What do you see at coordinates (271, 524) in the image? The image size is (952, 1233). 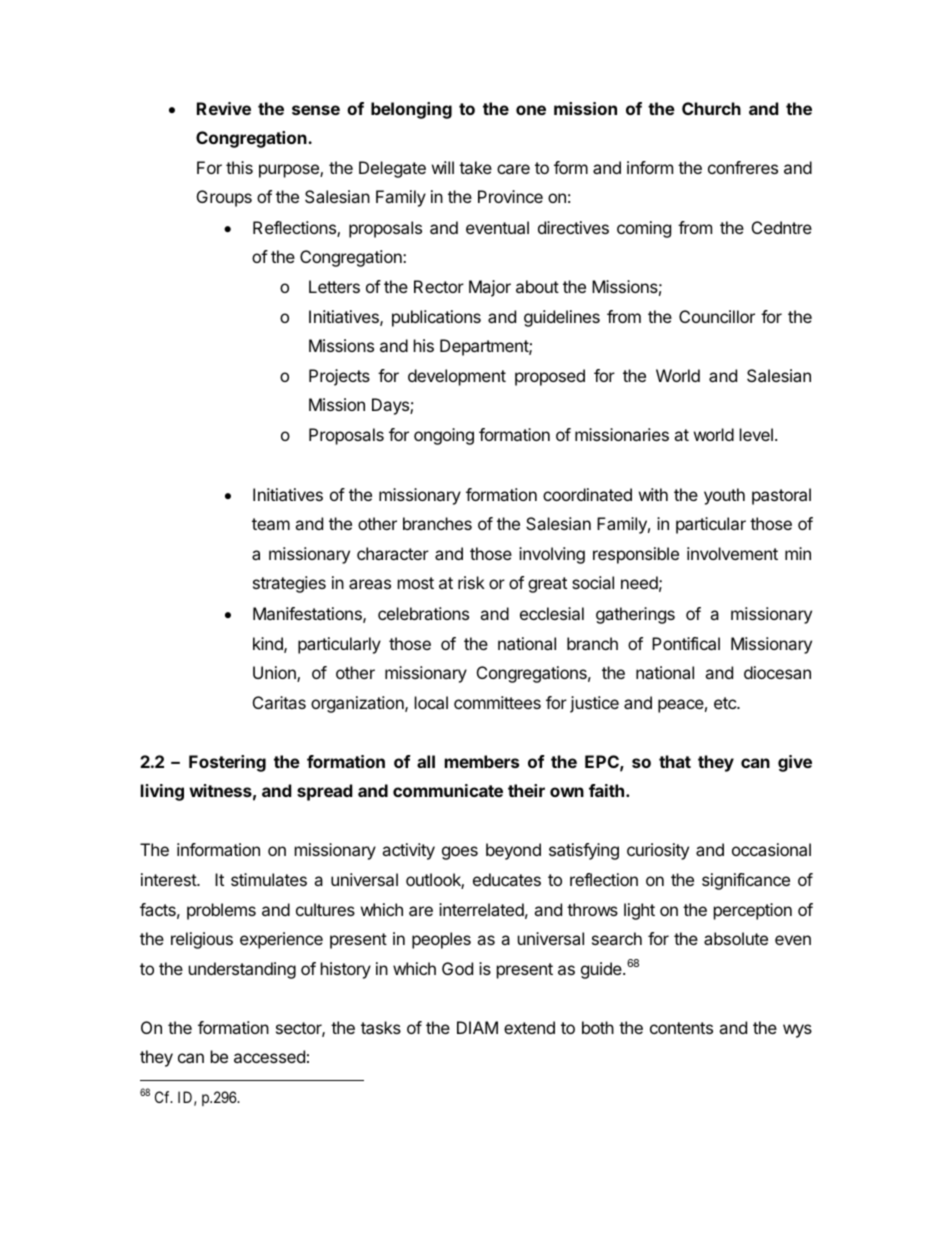 I see `team` at bounding box center [271, 524].
